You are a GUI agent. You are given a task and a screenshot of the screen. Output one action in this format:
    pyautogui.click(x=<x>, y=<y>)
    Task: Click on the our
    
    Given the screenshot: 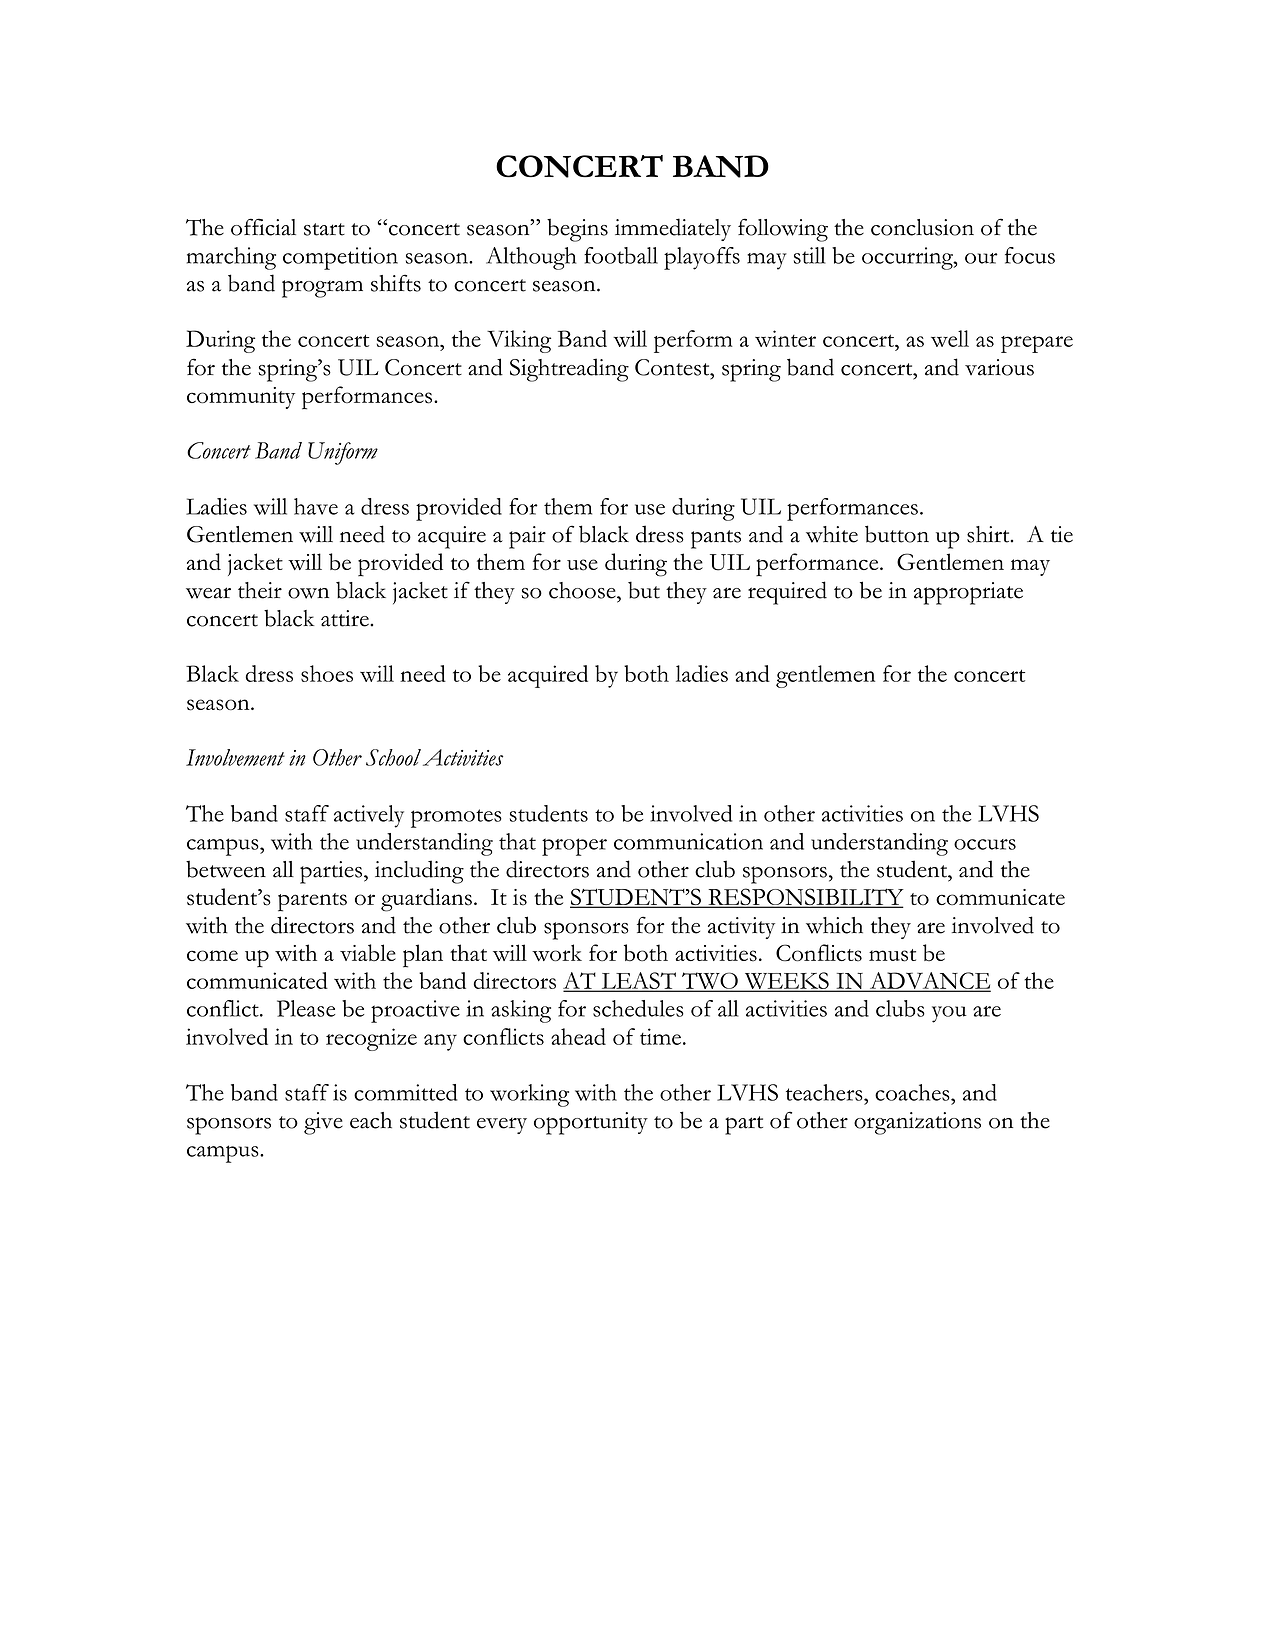 What is the action you would take?
    pyautogui.click(x=981, y=258)
